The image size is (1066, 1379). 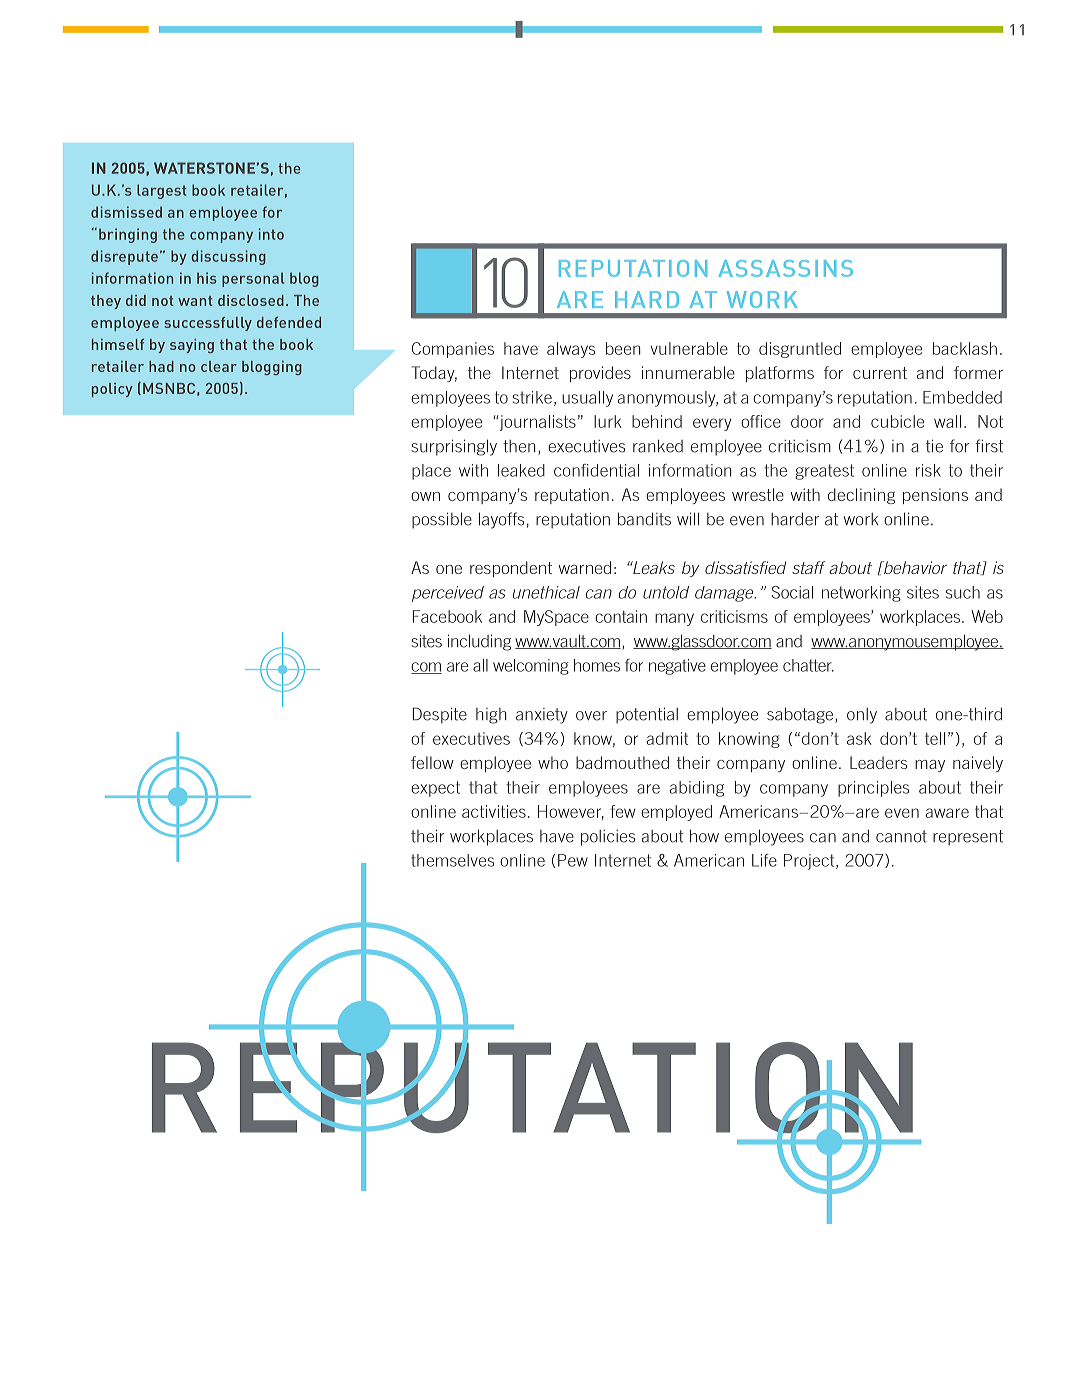 What do you see at coordinates (448, 594) in the screenshot?
I see `perceived` at bounding box center [448, 594].
